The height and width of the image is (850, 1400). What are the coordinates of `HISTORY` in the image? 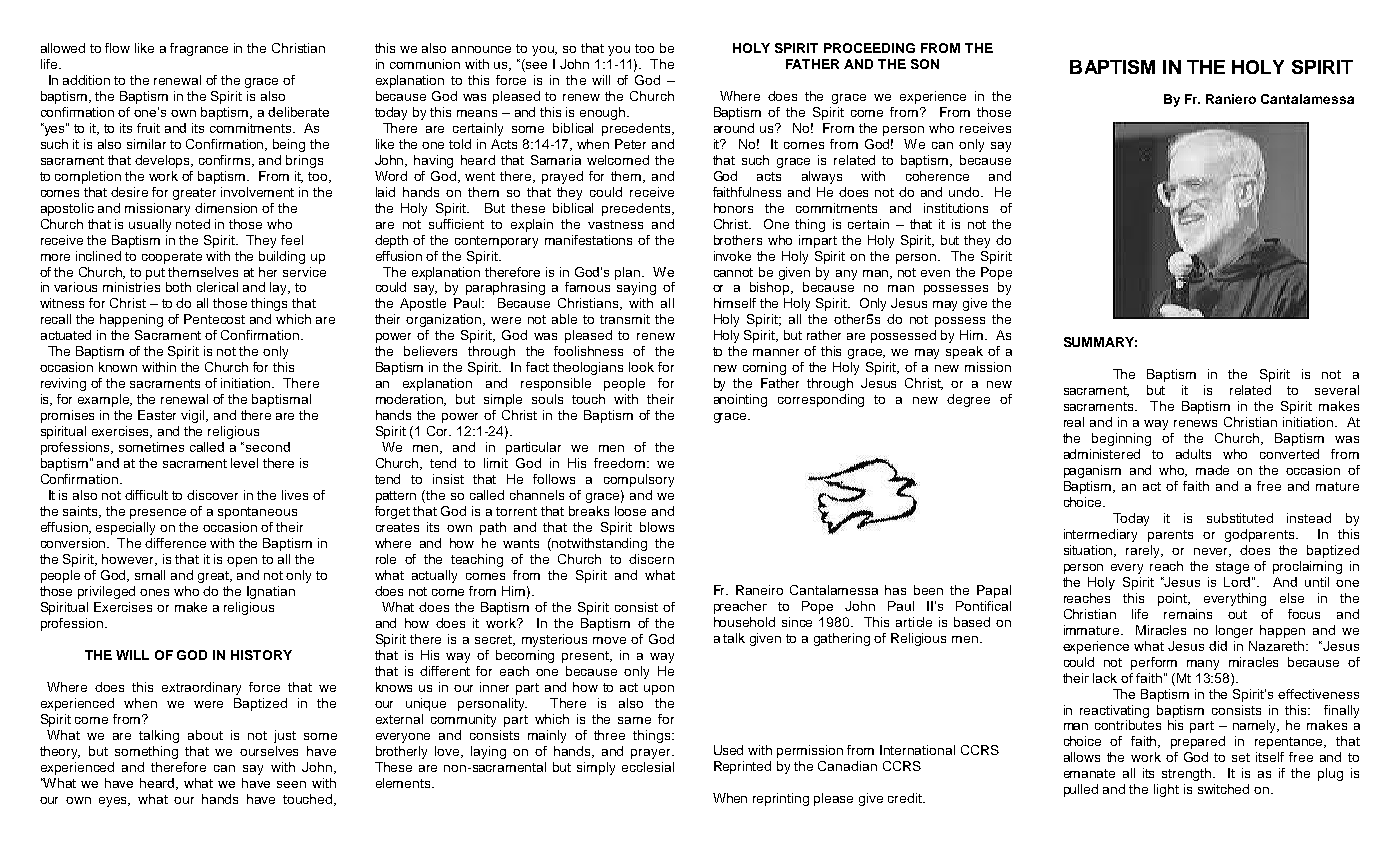 It's located at (261, 655).
